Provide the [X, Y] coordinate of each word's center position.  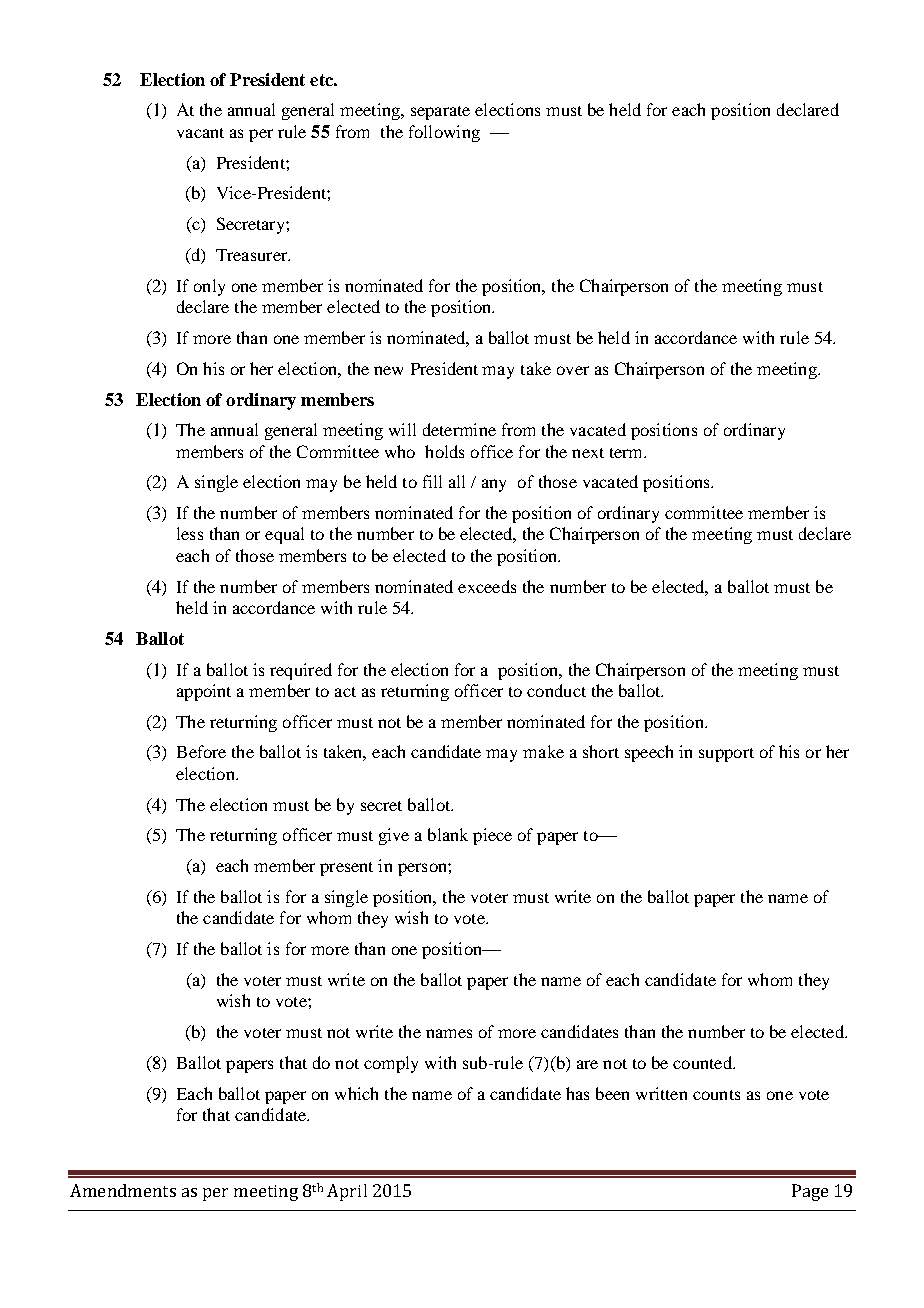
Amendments [123, 1190]
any [494, 485]
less [190, 533]
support [726, 755]
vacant [200, 133]
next [588, 453]
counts [716, 1095]
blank [448, 834]
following [444, 133]
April [347, 1192]
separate [440, 113]
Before [201, 751]
